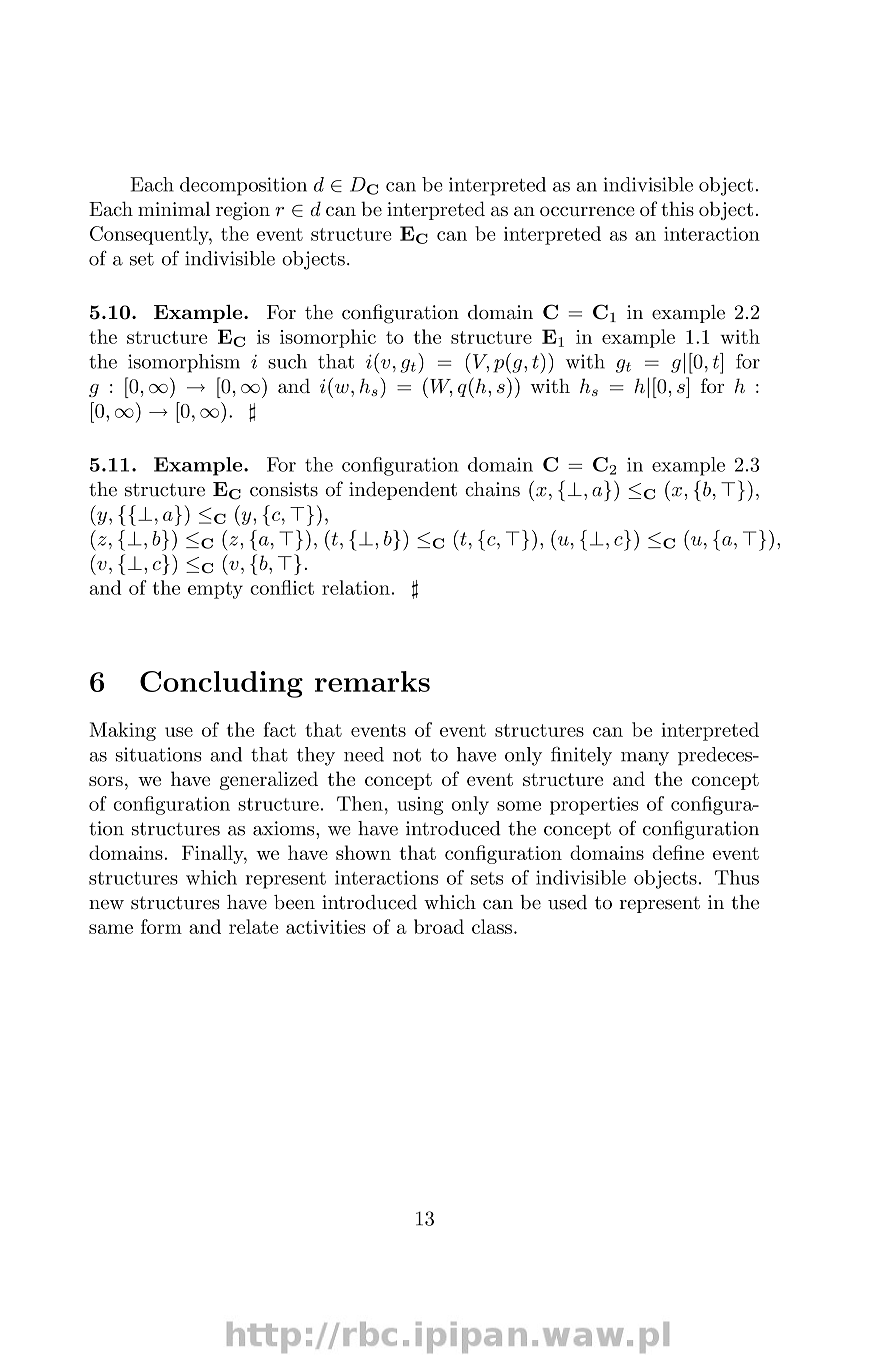 This document has width=895, height=1372. Describe the element at coordinates (403, 491) in the document. I see `independent` at that location.
